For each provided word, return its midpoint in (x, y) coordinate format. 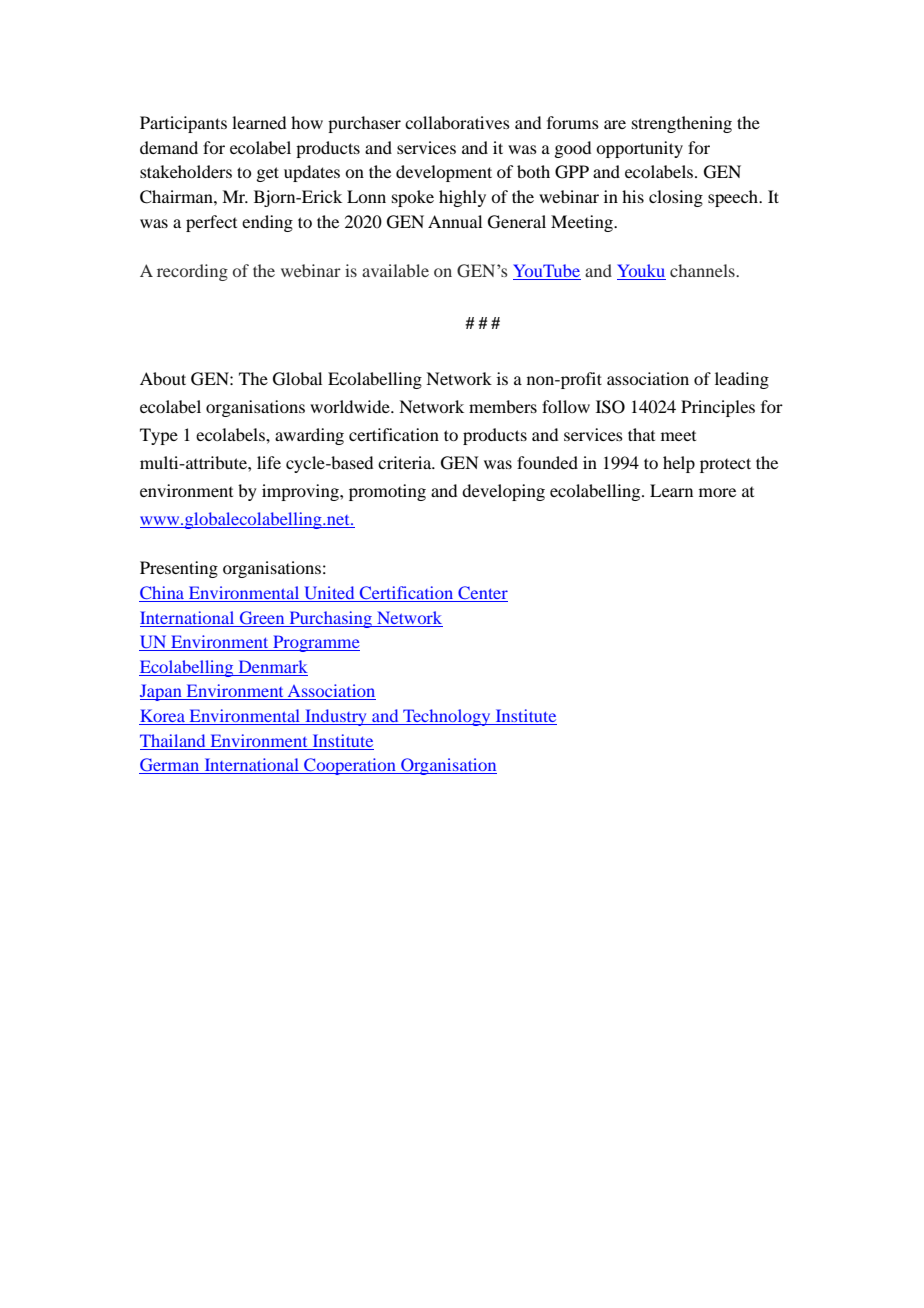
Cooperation (350, 766)
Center (483, 592)
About (163, 378)
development (444, 173)
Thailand (172, 740)
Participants (183, 124)
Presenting (179, 569)
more (717, 492)
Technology (447, 717)
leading (742, 380)
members (503, 406)
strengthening (682, 124)
